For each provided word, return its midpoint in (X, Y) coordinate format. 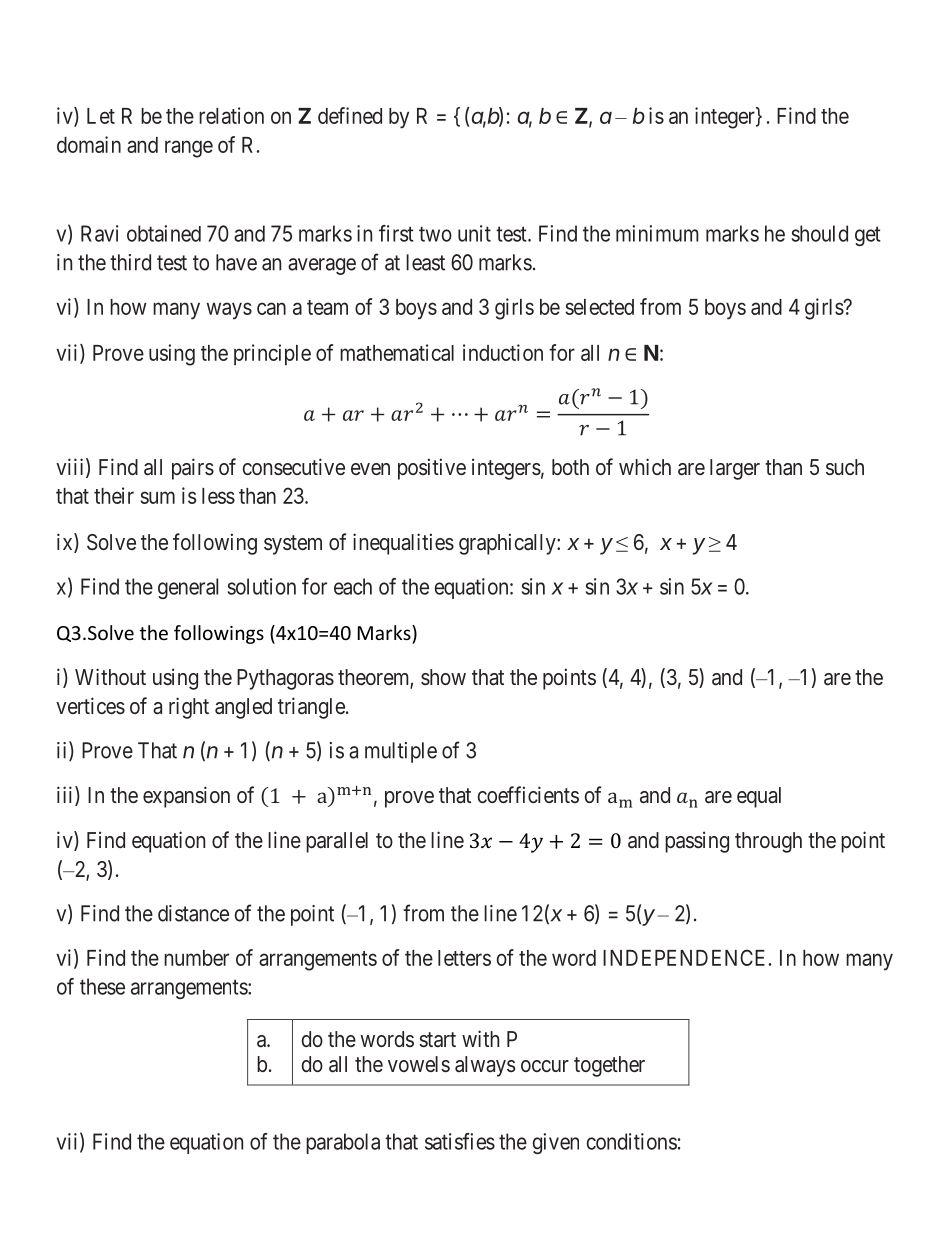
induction (503, 352)
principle (272, 354)
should (820, 233)
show (443, 677)
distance (193, 913)
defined (350, 115)
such (845, 467)
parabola (343, 1143)
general (188, 588)
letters (464, 958)
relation (231, 115)
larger (735, 469)
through (768, 842)
